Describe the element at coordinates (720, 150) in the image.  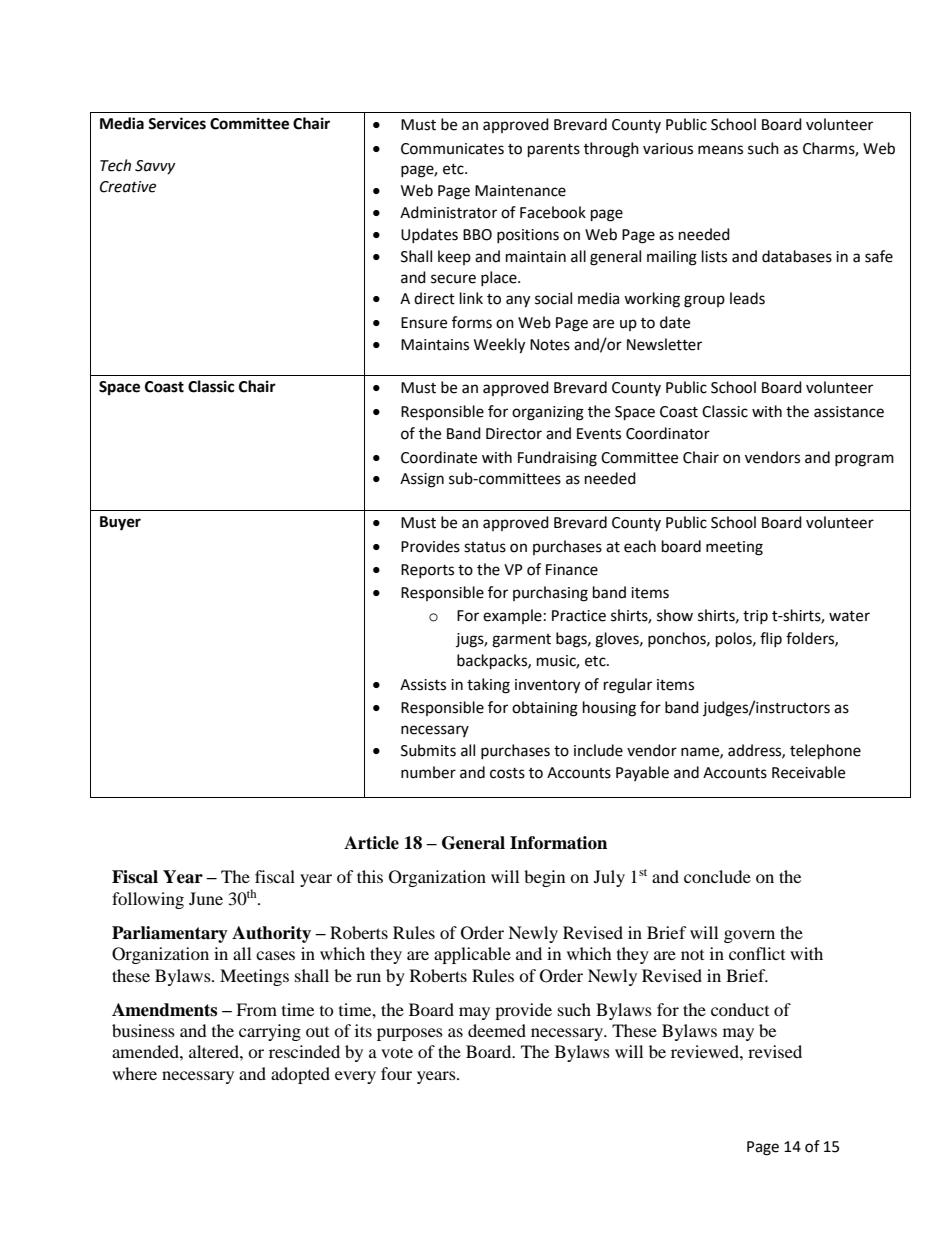
I see `means` at that location.
